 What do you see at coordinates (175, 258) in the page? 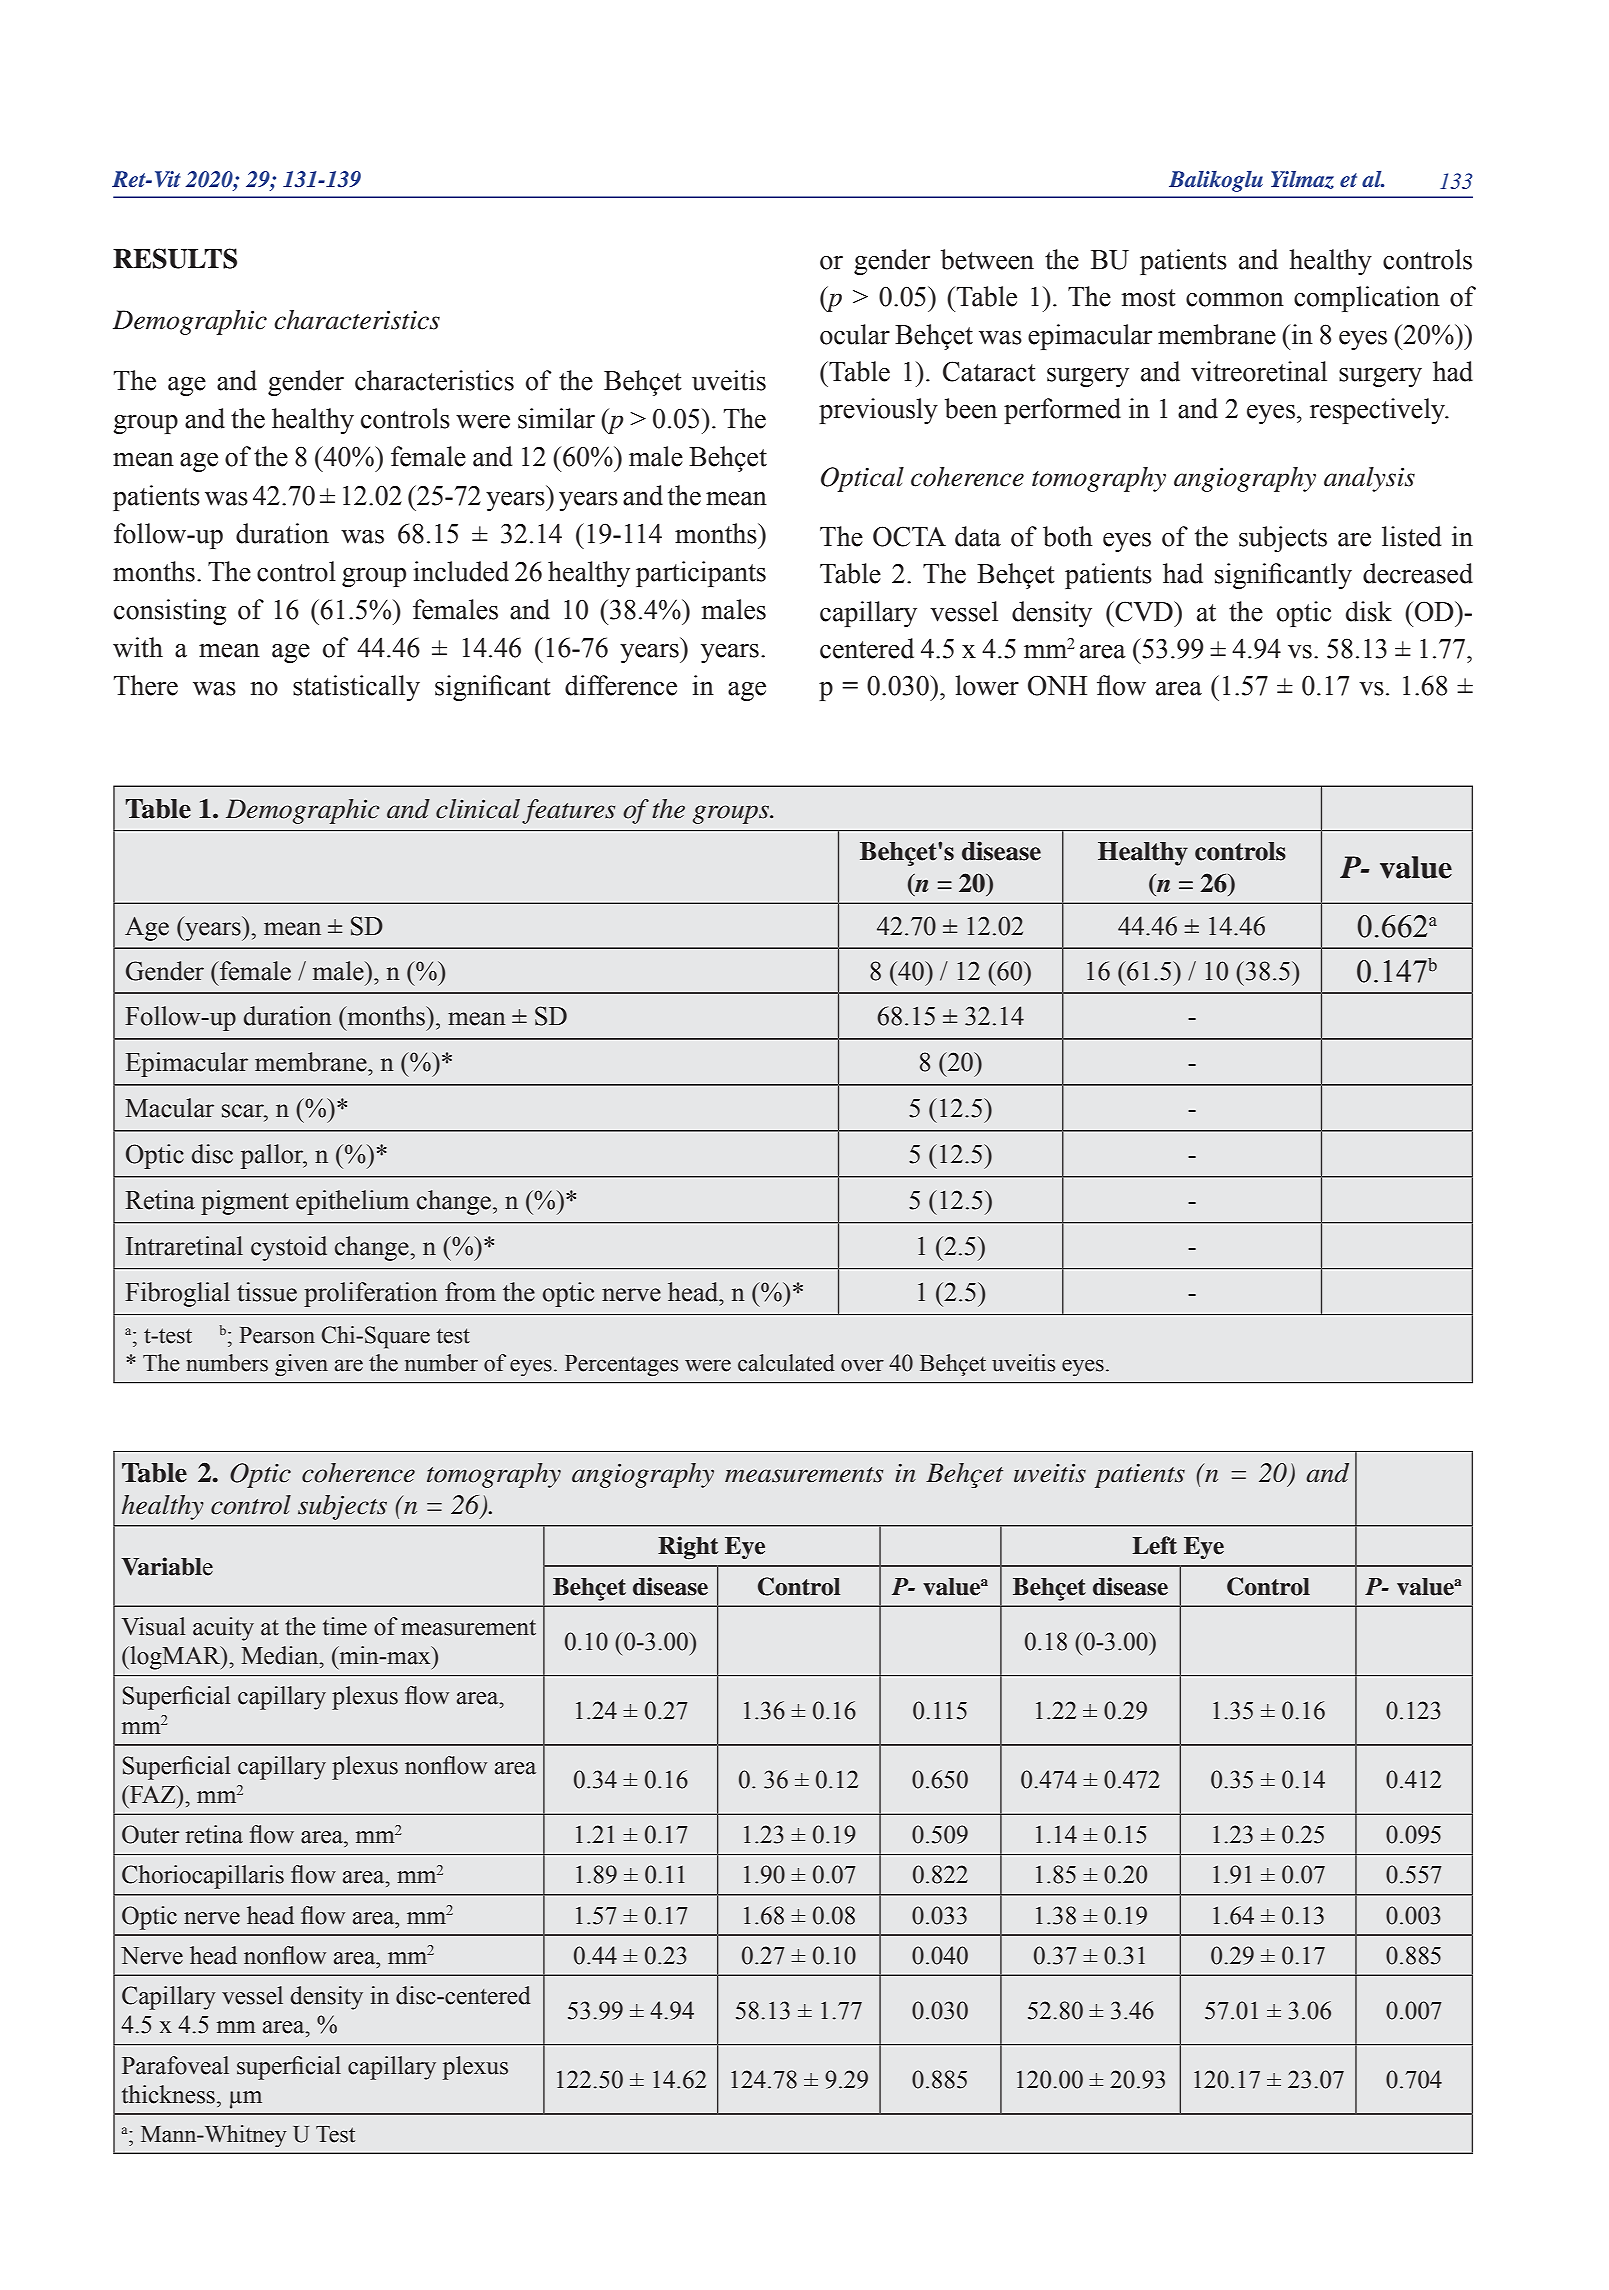
I see `RESULTS` at bounding box center [175, 258].
